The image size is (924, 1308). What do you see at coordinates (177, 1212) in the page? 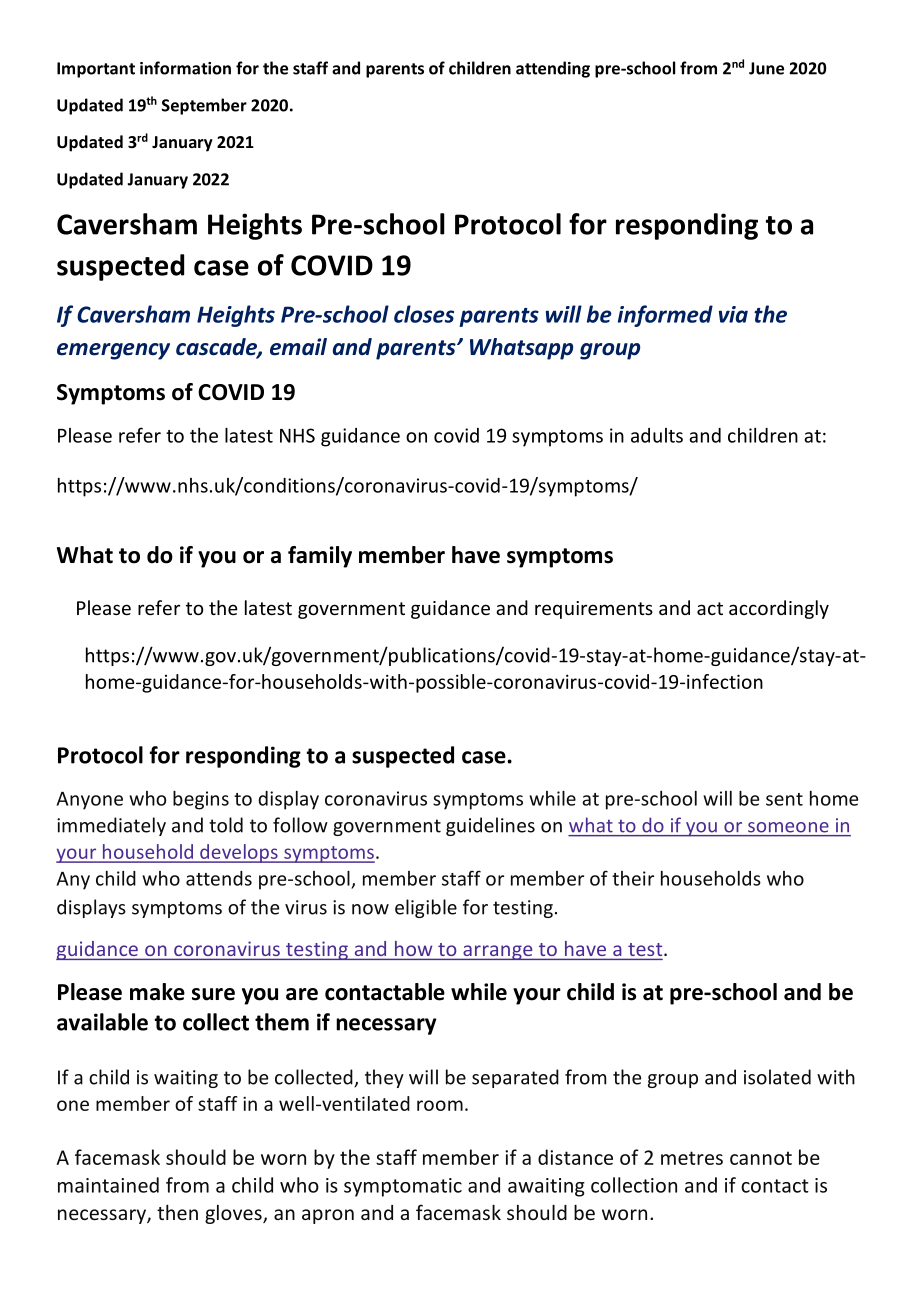
I see `then` at bounding box center [177, 1212].
